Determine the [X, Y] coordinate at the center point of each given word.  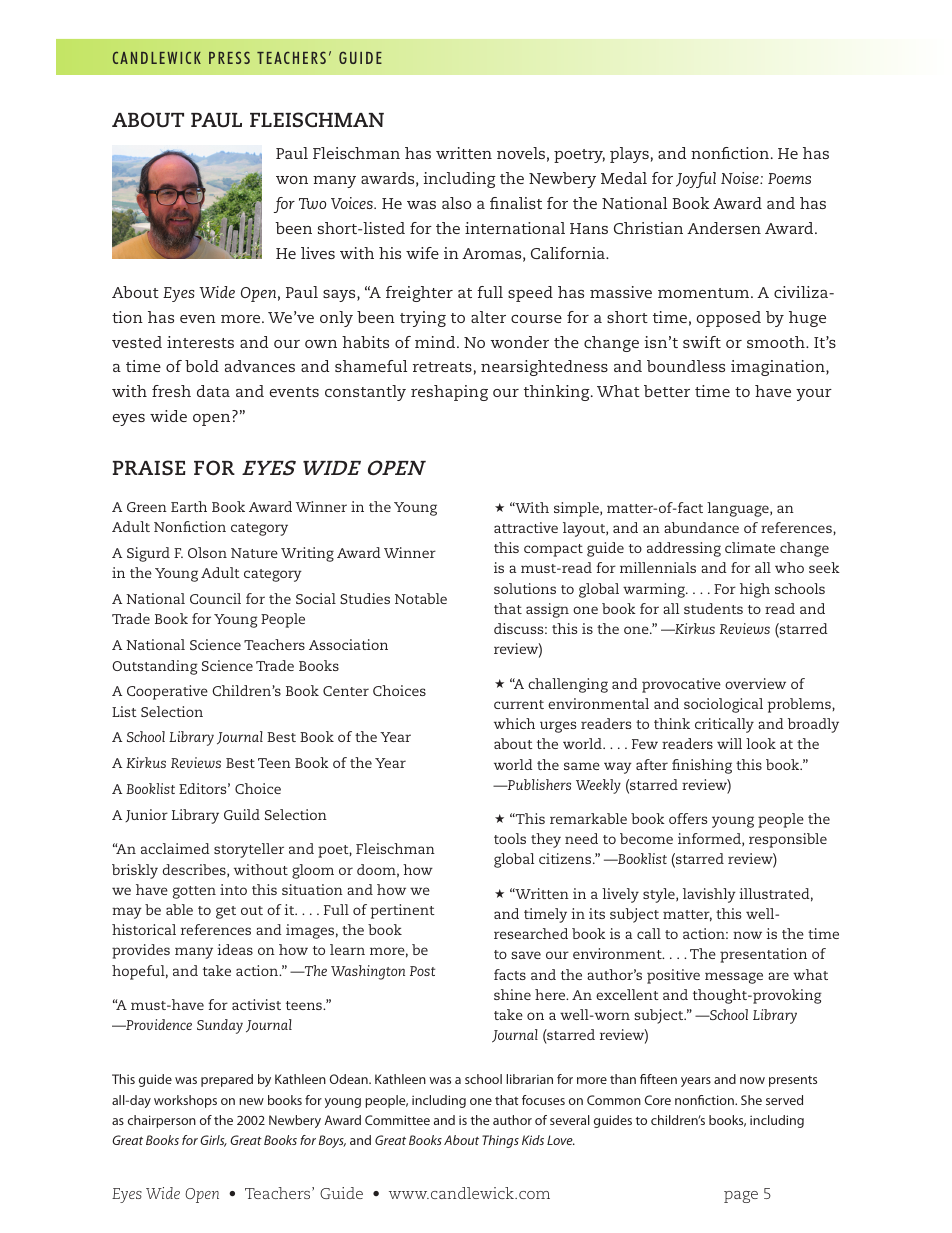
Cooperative [167, 692]
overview [755, 683]
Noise [741, 178]
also [456, 203]
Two [312, 203]
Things [500, 1141]
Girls [213, 1141]
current [519, 704]
